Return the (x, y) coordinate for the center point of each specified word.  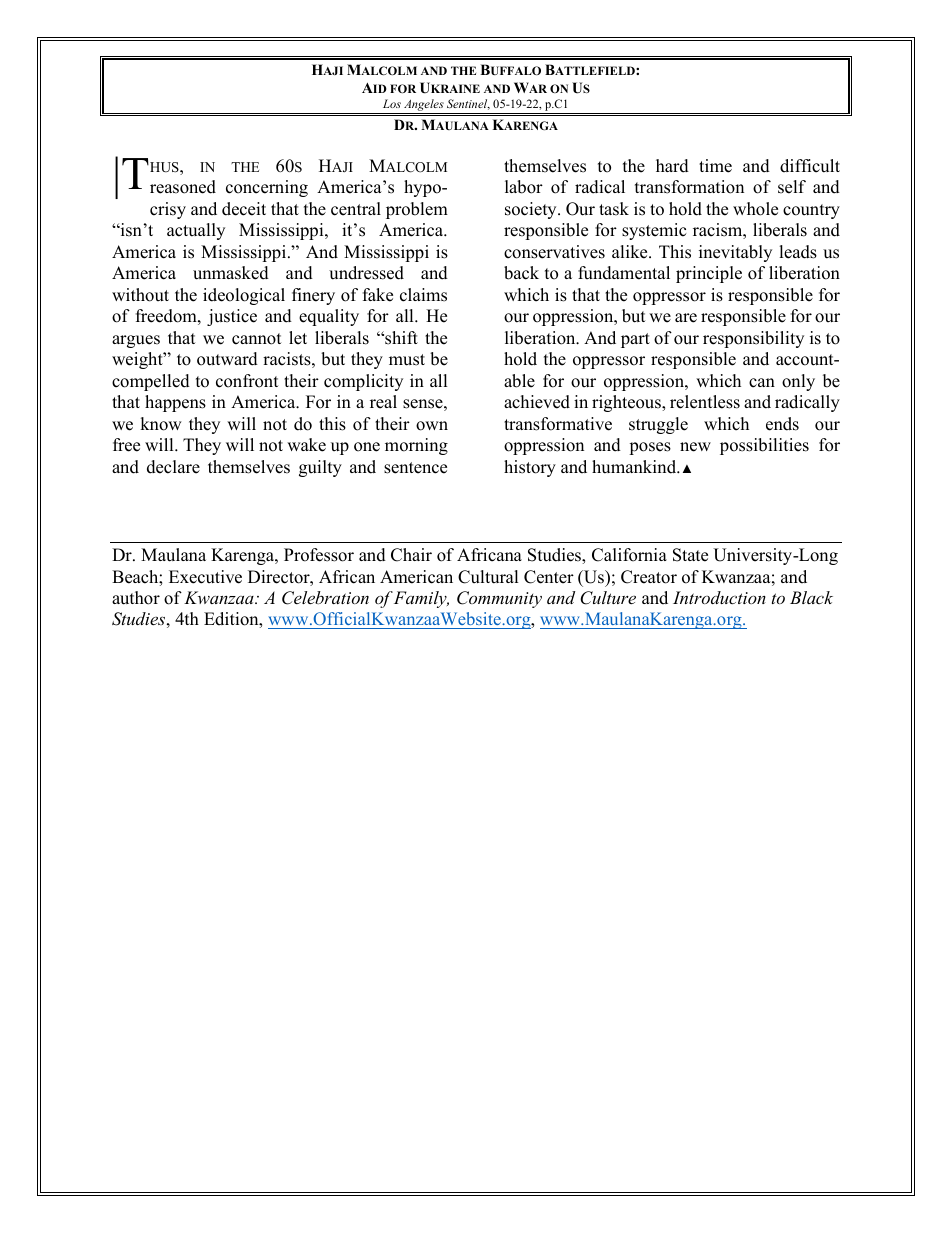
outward (227, 359)
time (715, 166)
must (407, 360)
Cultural (488, 577)
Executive (205, 577)
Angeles (424, 106)
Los (392, 103)
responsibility (753, 339)
